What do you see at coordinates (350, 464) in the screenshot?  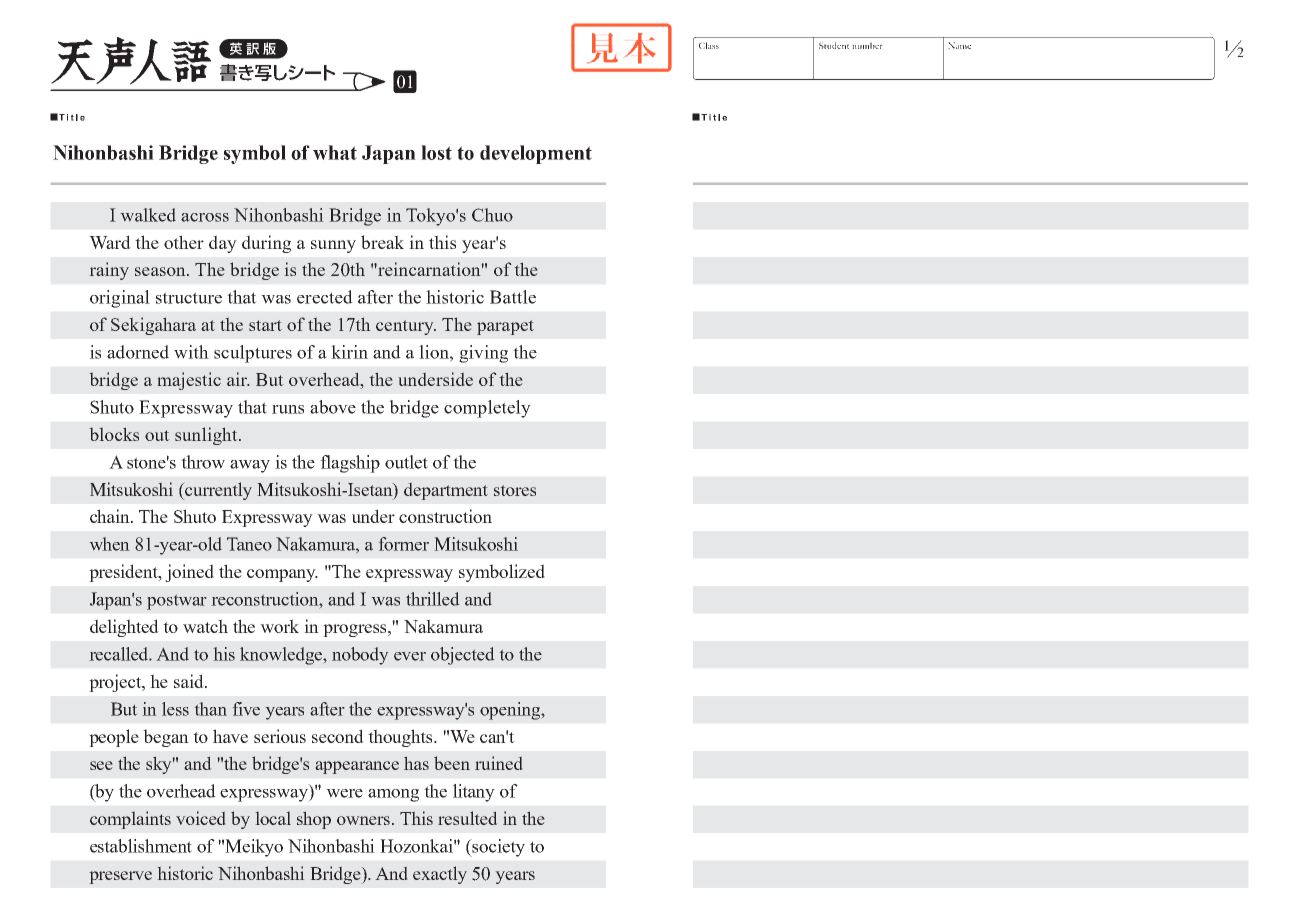 I see `flagship` at bounding box center [350, 464].
